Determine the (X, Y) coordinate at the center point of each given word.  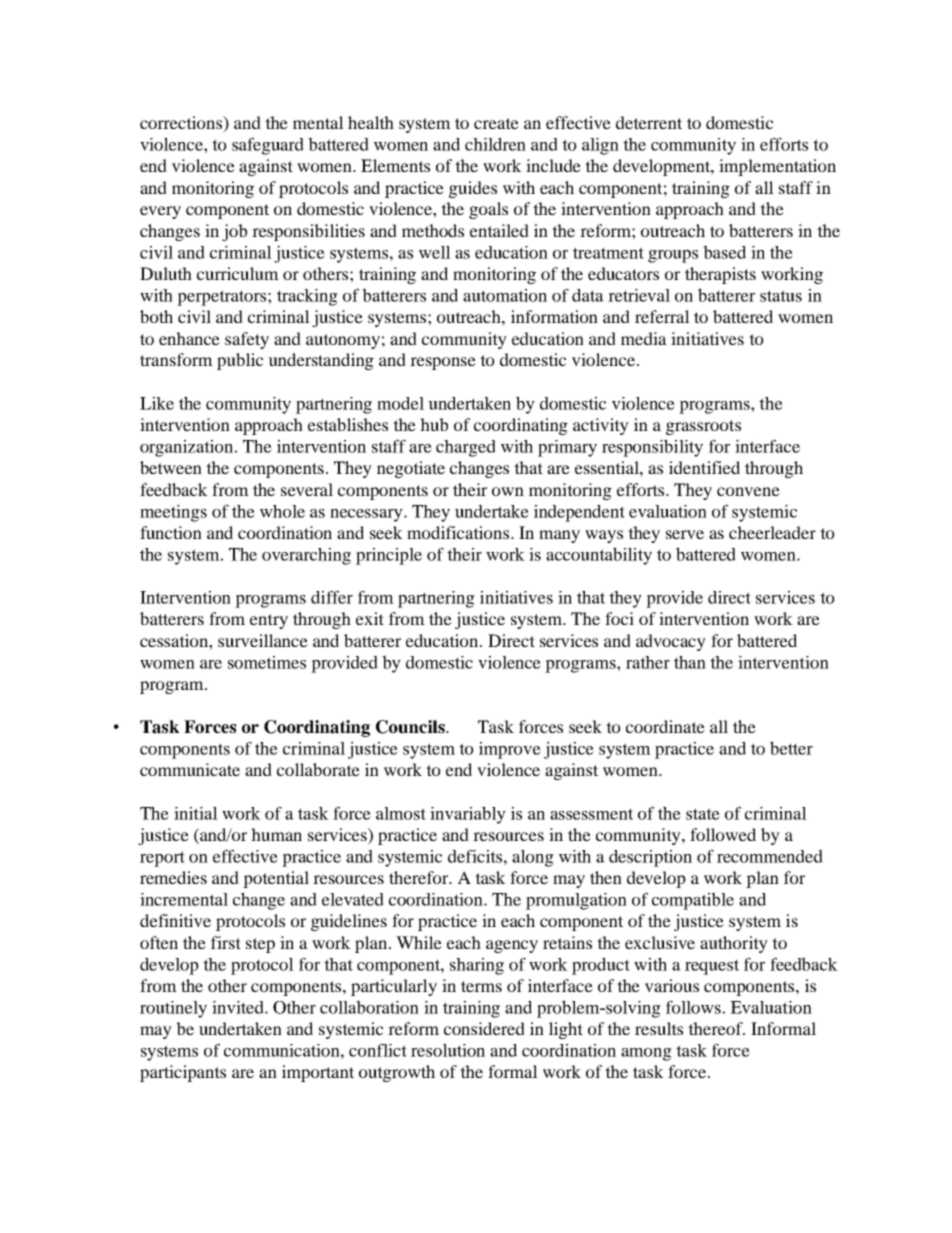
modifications (459, 532)
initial (196, 813)
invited (239, 1007)
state (703, 814)
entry (269, 621)
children (495, 144)
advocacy (671, 642)
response (443, 363)
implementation (777, 167)
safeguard (268, 146)
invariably (468, 815)
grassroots (703, 427)
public (240, 361)
